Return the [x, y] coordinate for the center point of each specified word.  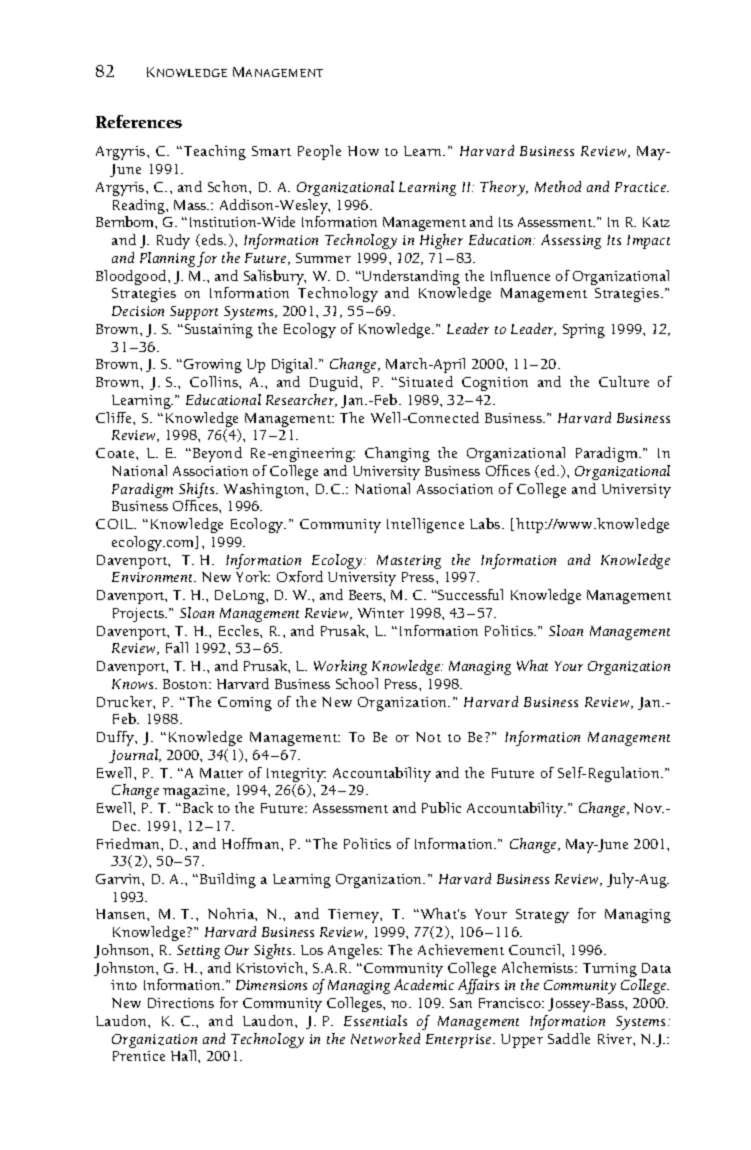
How [363, 151]
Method [558, 186]
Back [196, 807]
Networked [385, 1038]
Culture [624, 381]
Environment [153, 577]
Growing [213, 366]
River [616, 1039]
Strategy [542, 916]
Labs [486, 523]
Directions [181, 1003]
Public [441, 807]
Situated [426, 381]
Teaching [213, 152]
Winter [381, 613]
